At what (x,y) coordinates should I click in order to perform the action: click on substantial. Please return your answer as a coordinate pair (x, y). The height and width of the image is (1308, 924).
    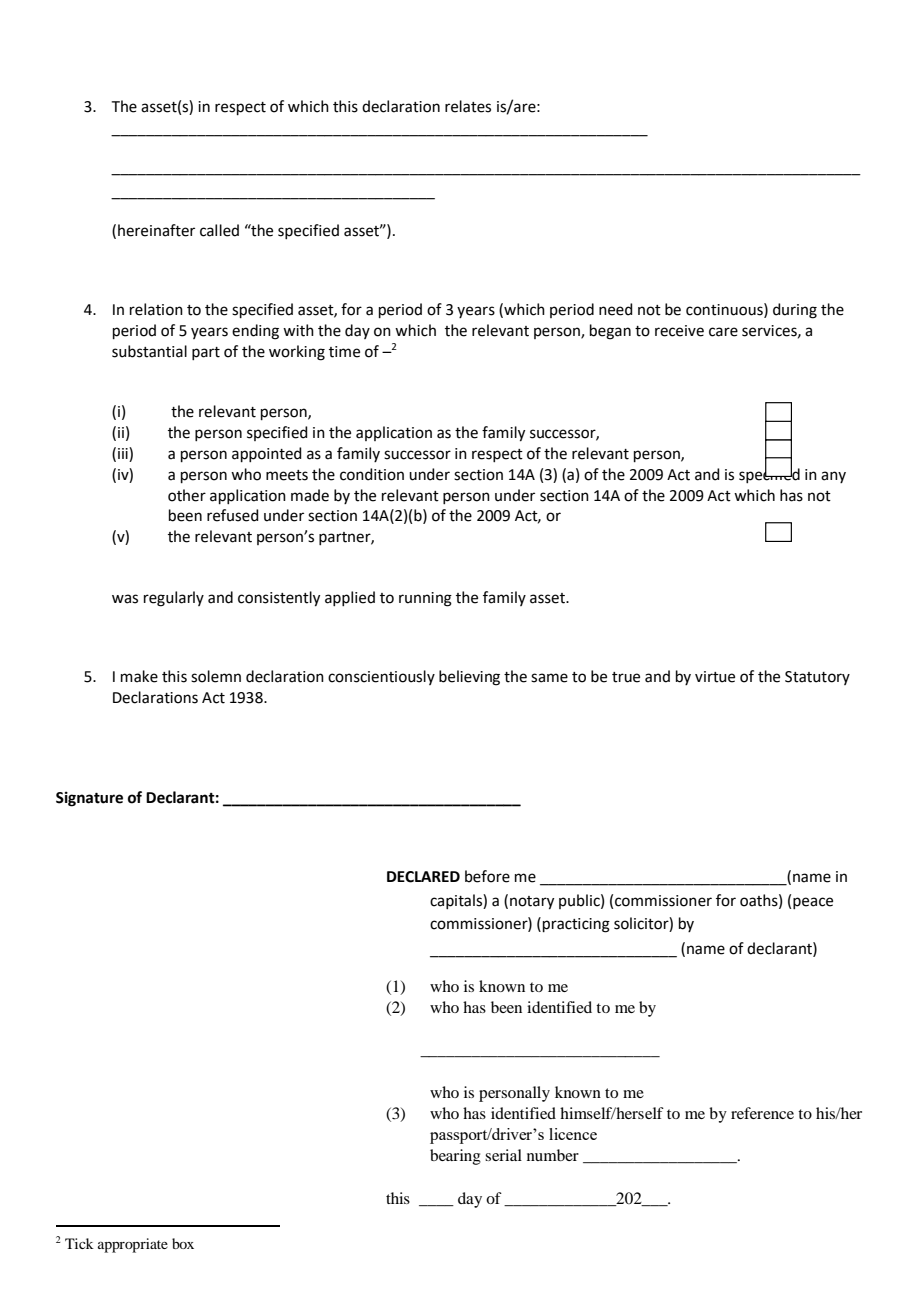
    Looking at the image, I should click on (149, 351).
